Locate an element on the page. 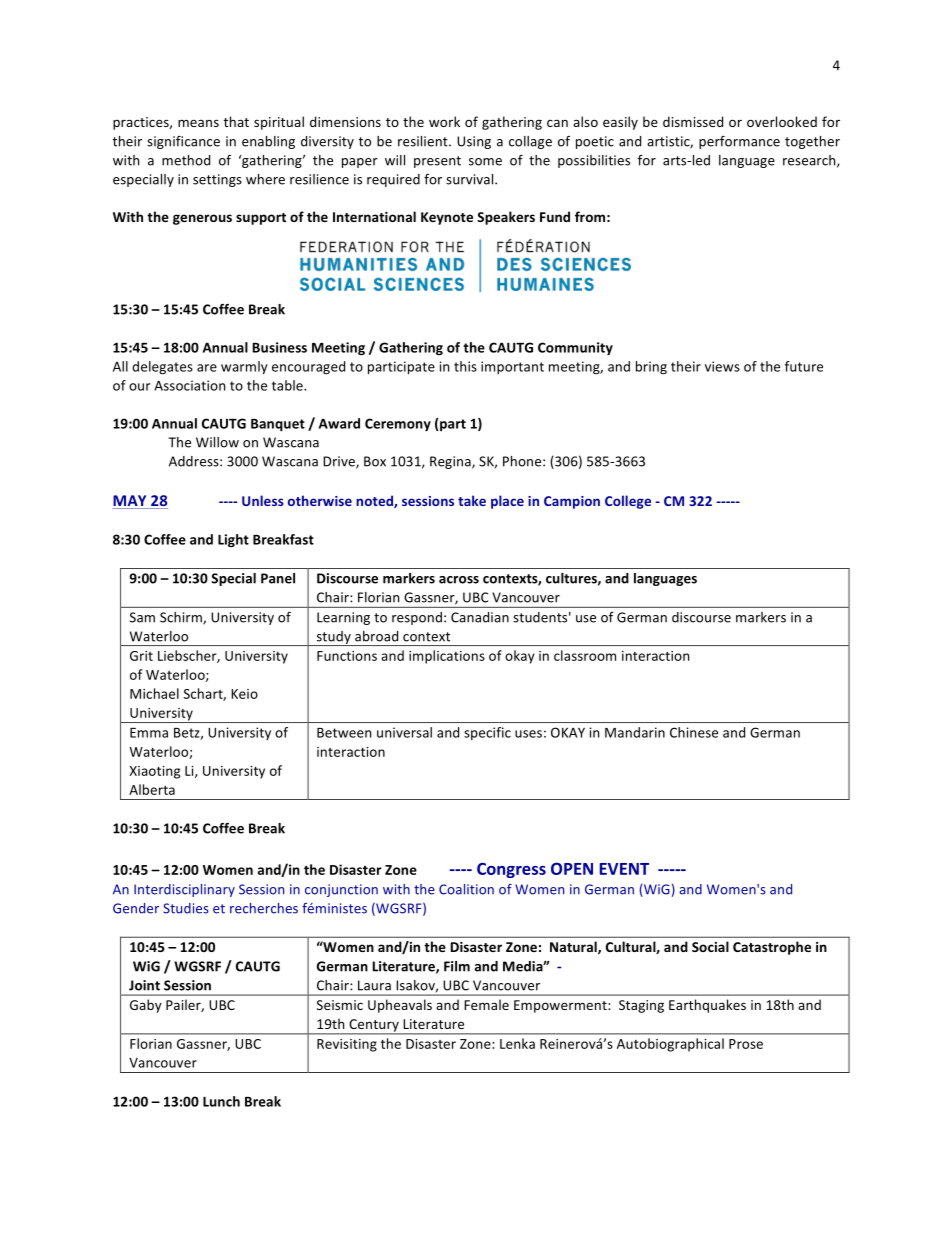  Sam is located at coordinates (142, 617).
